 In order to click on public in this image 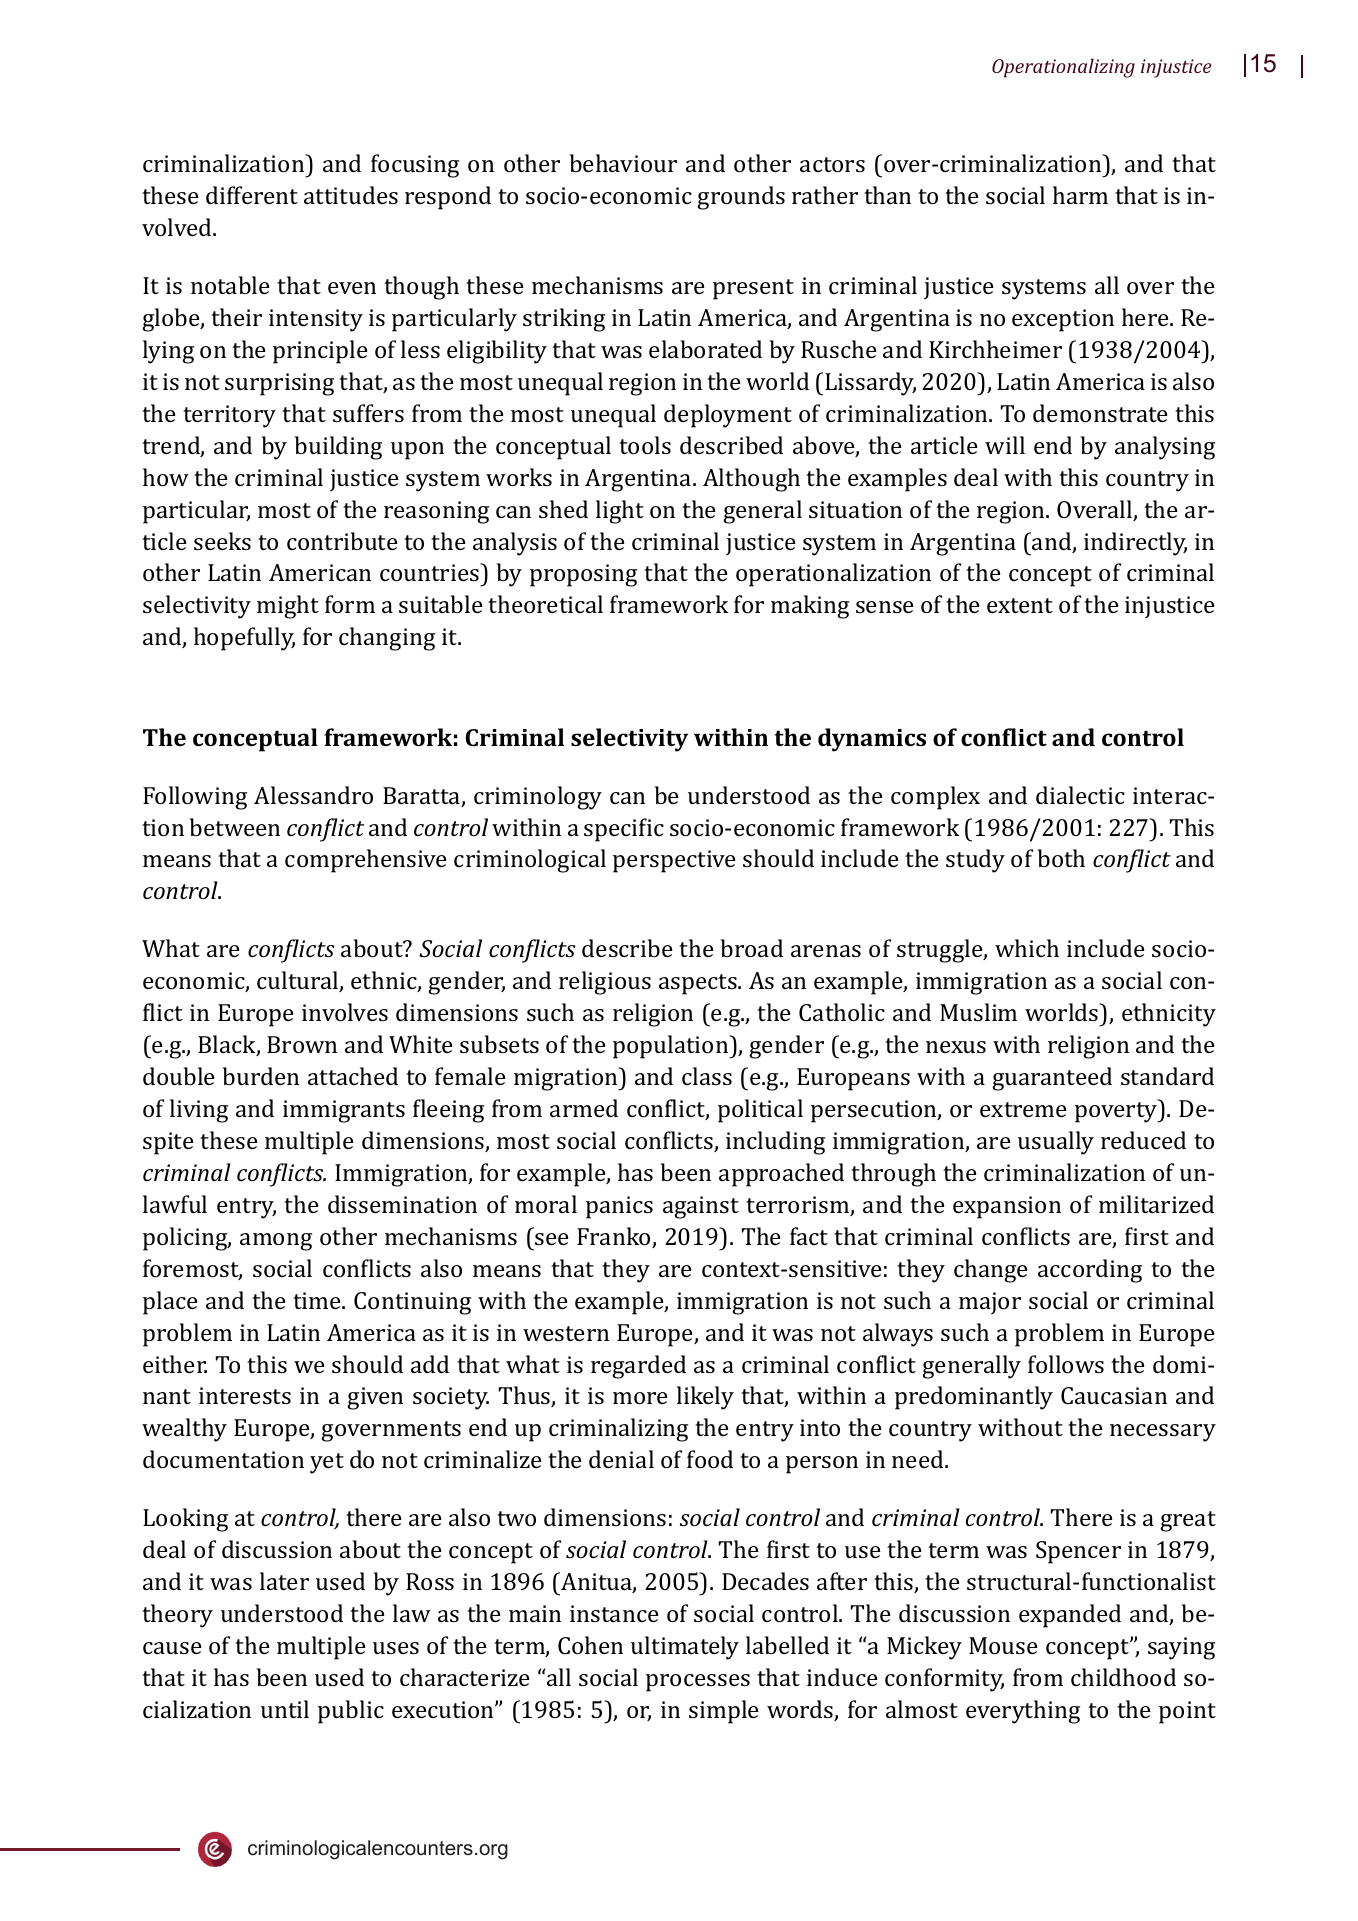, I will do `click(351, 1712)`.
